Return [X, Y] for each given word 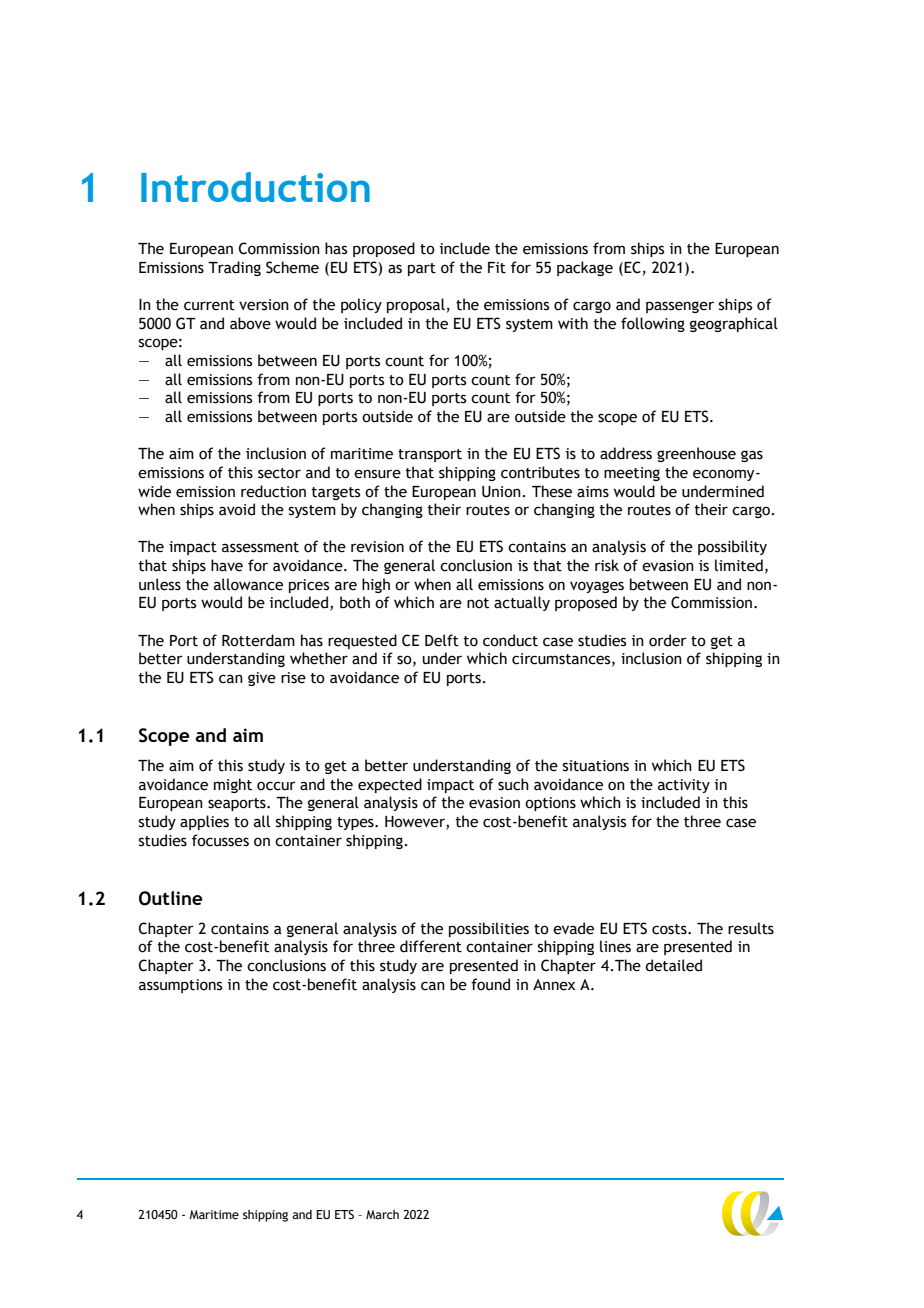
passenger [680, 307]
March [382, 1214]
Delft [442, 640]
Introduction [255, 187]
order [668, 640]
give [262, 679]
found [490, 984]
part [422, 269]
